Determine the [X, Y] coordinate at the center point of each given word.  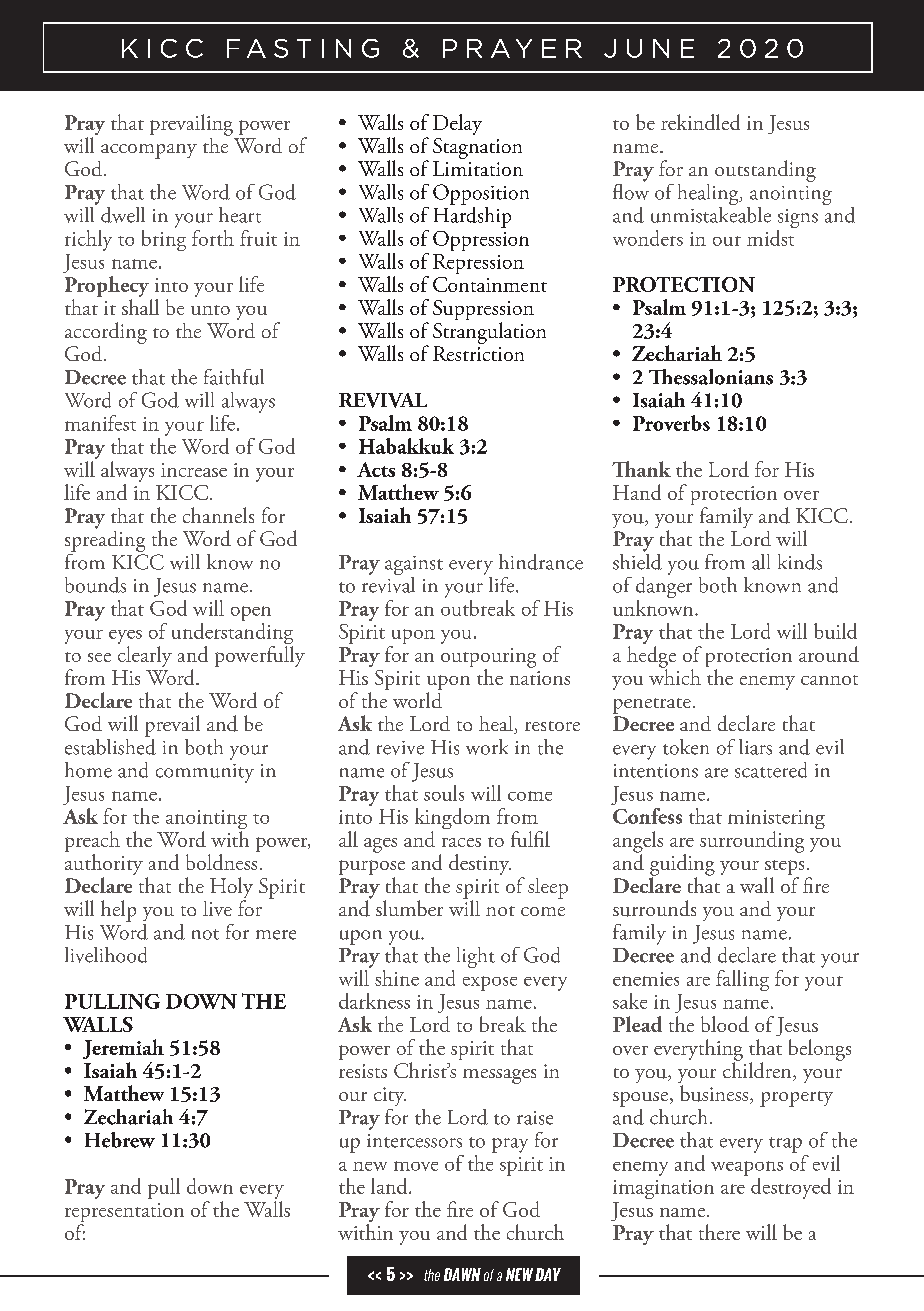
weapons [747, 1170]
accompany [149, 151]
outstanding [765, 171]
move [416, 1166]
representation [124, 1214]
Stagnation [477, 148]
